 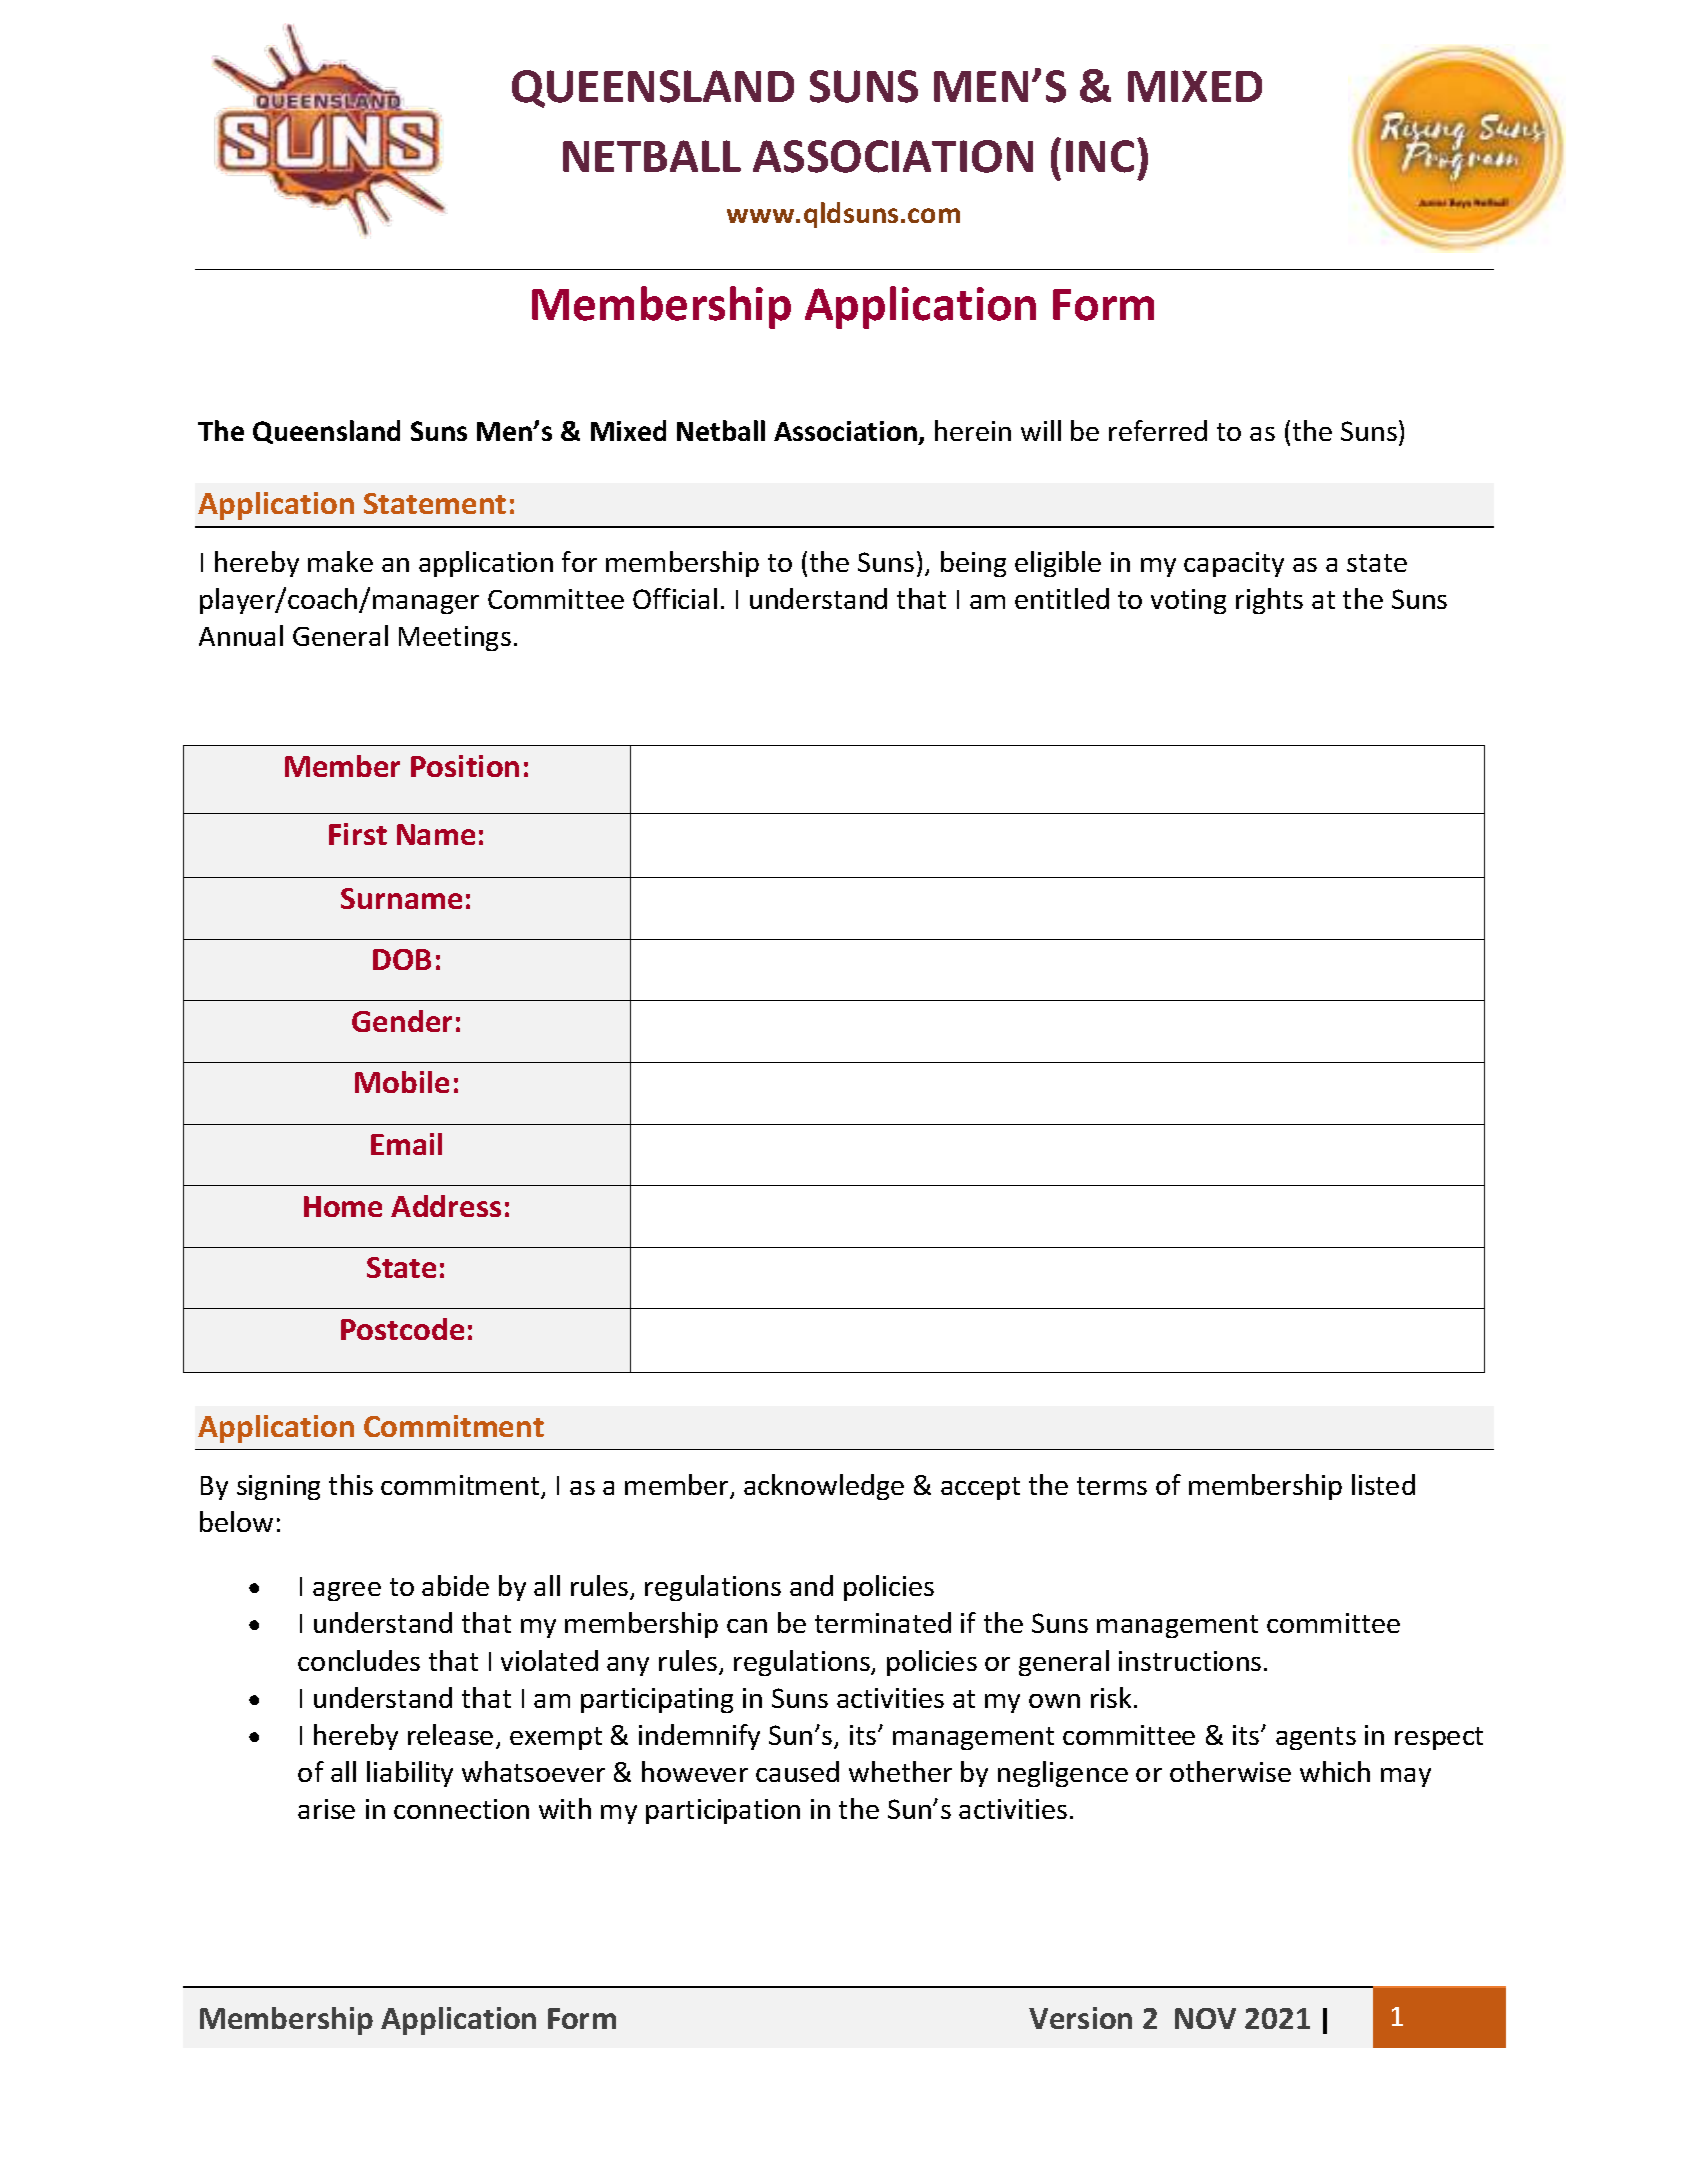 I want to click on Meetings, so click(x=455, y=638).
